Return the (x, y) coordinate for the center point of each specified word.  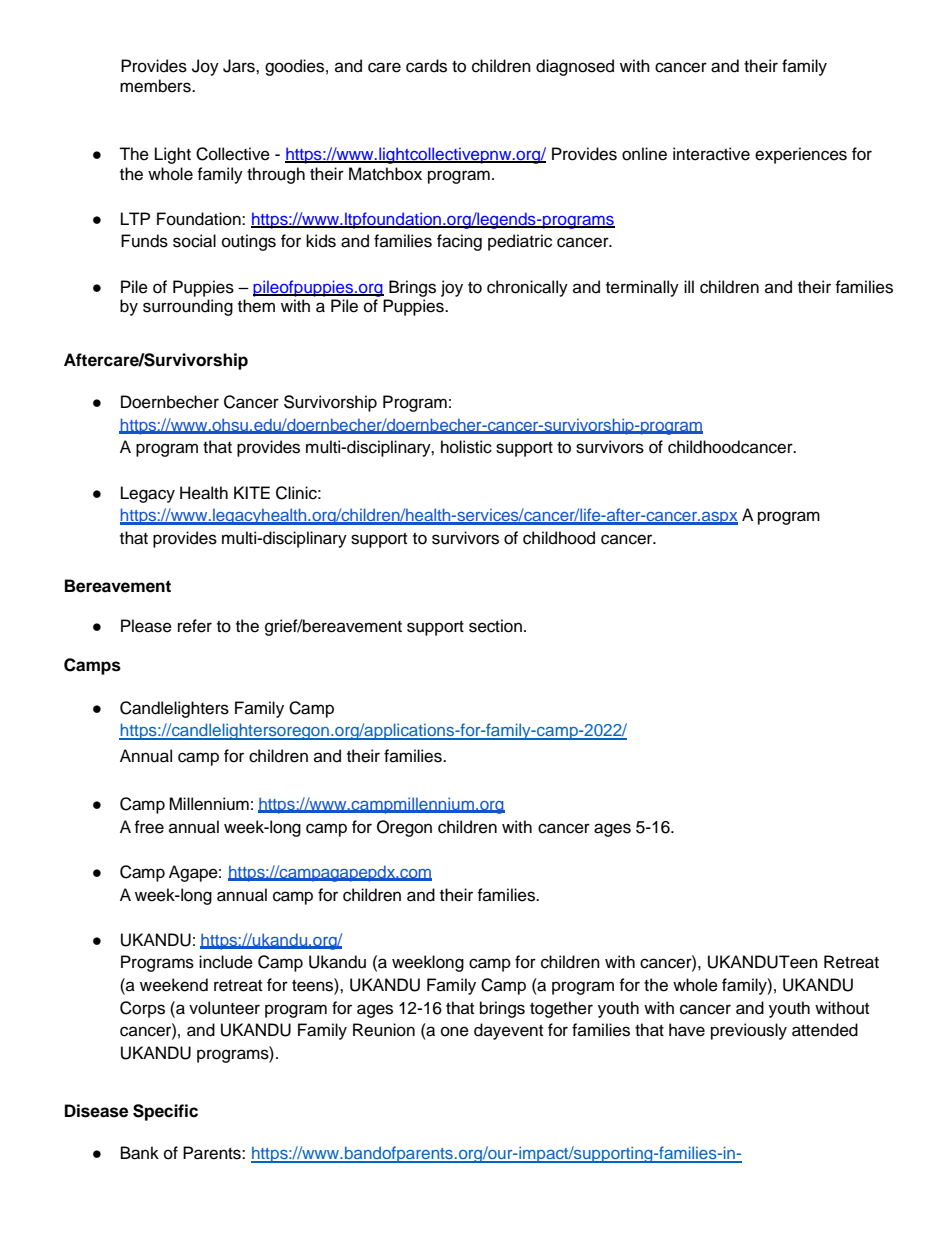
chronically (527, 288)
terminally (642, 288)
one (455, 1031)
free (149, 827)
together (561, 1009)
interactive (711, 154)
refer (195, 626)
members (156, 86)
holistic (466, 447)
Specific (165, 1112)
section (495, 626)
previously (749, 1031)
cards (426, 66)
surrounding (188, 307)
